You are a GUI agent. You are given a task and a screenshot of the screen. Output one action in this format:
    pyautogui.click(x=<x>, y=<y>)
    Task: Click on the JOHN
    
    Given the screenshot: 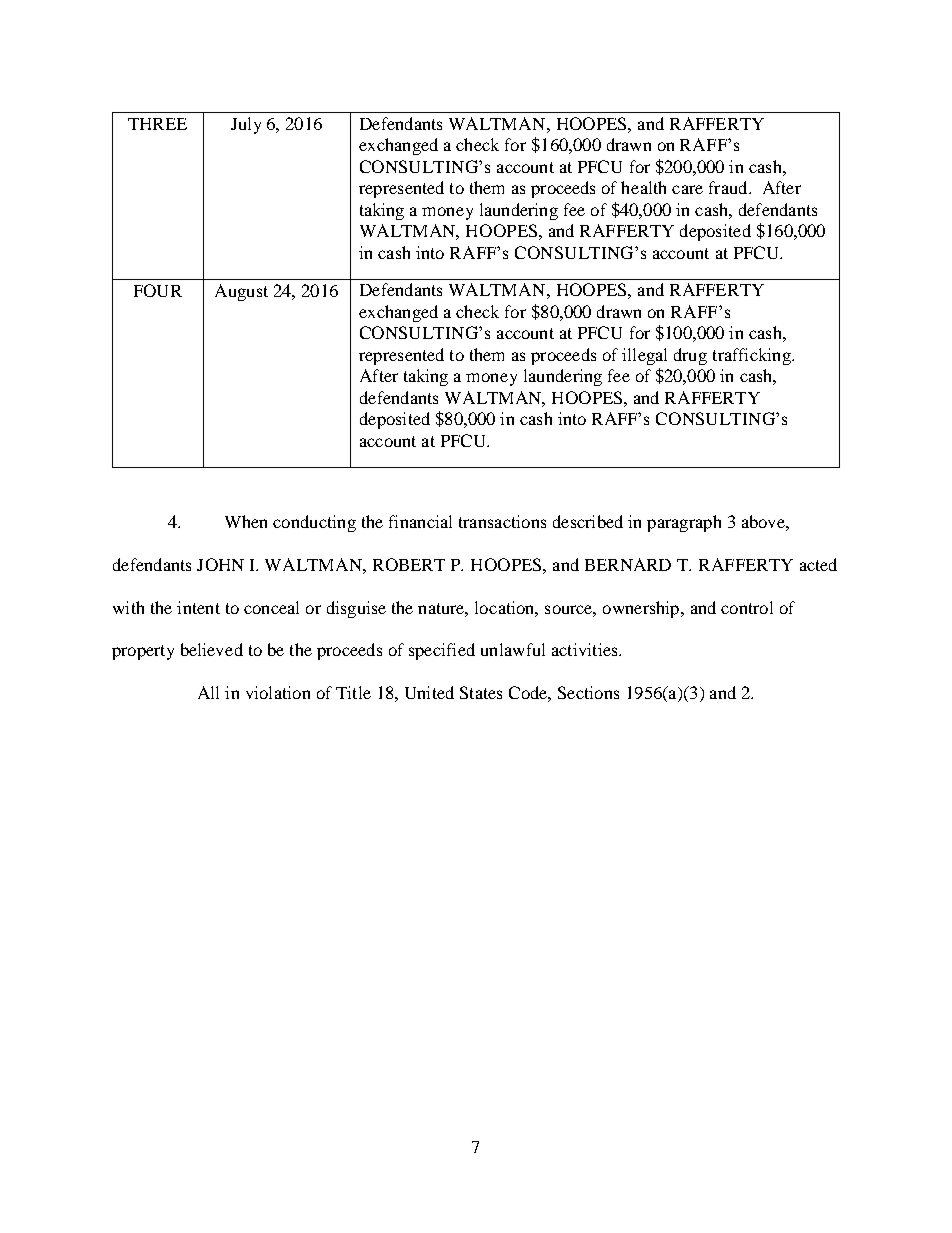 What is the action you would take?
    pyautogui.click(x=220, y=564)
